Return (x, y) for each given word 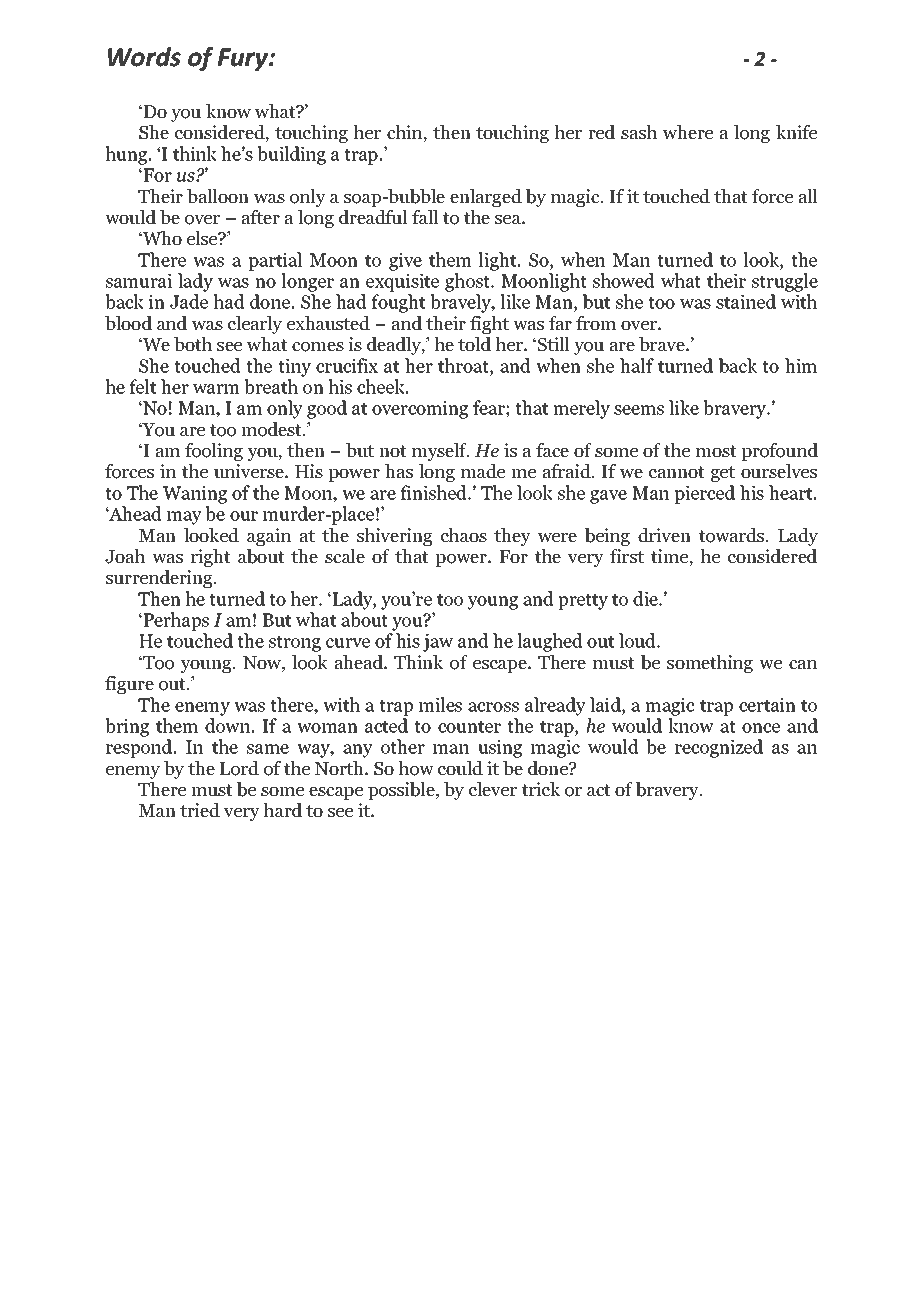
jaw (438, 642)
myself (440, 452)
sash (639, 132)
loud (638, 640)
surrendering (160, 579)
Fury (244, 59)
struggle (785, 282)
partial (275, 261)
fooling (214, 452)
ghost (469, 282)
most (716, 451)
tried (200, 810)
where (688, 132)
